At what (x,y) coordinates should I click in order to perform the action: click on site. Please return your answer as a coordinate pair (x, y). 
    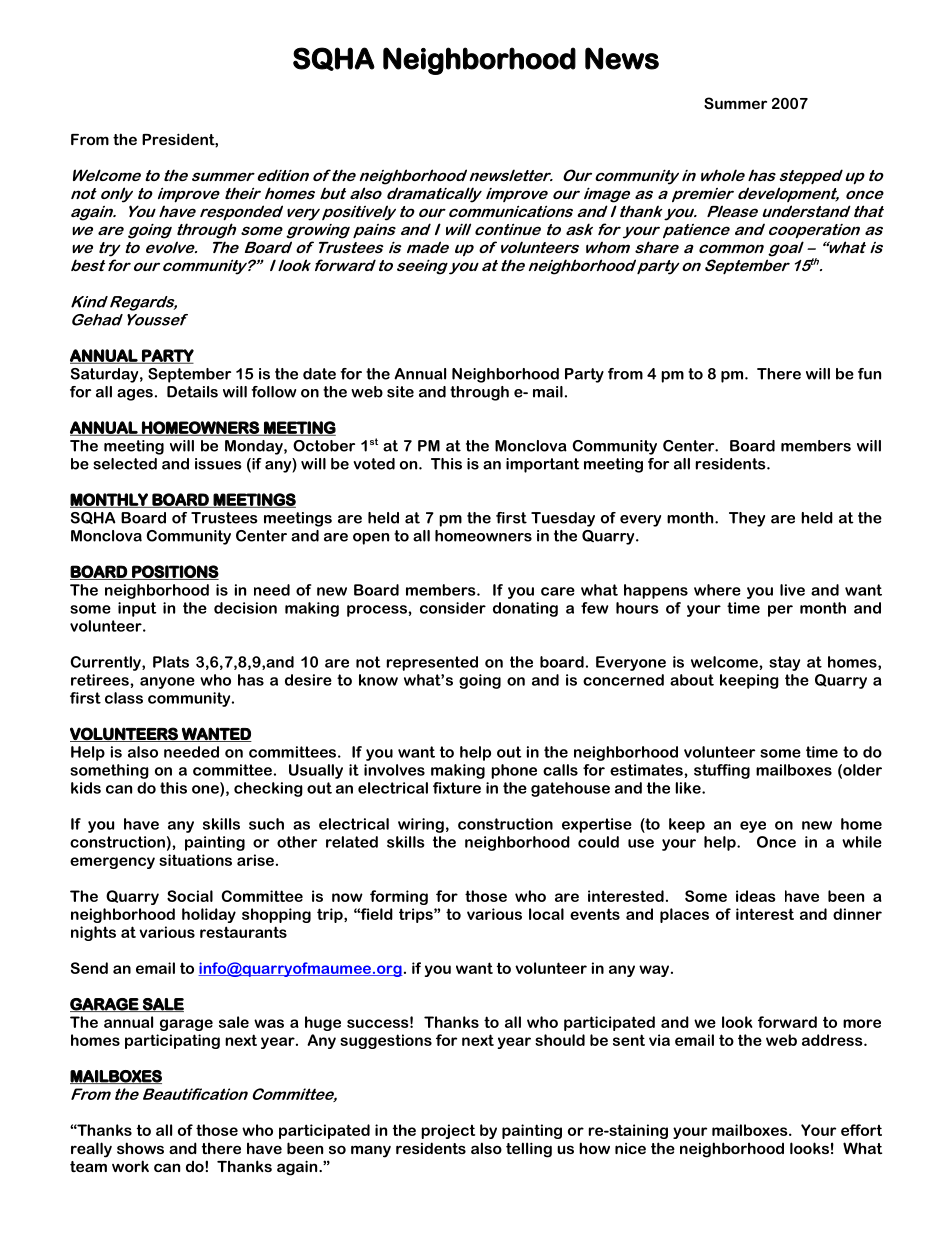
    Looking at the image, I should click on (400, 392).
